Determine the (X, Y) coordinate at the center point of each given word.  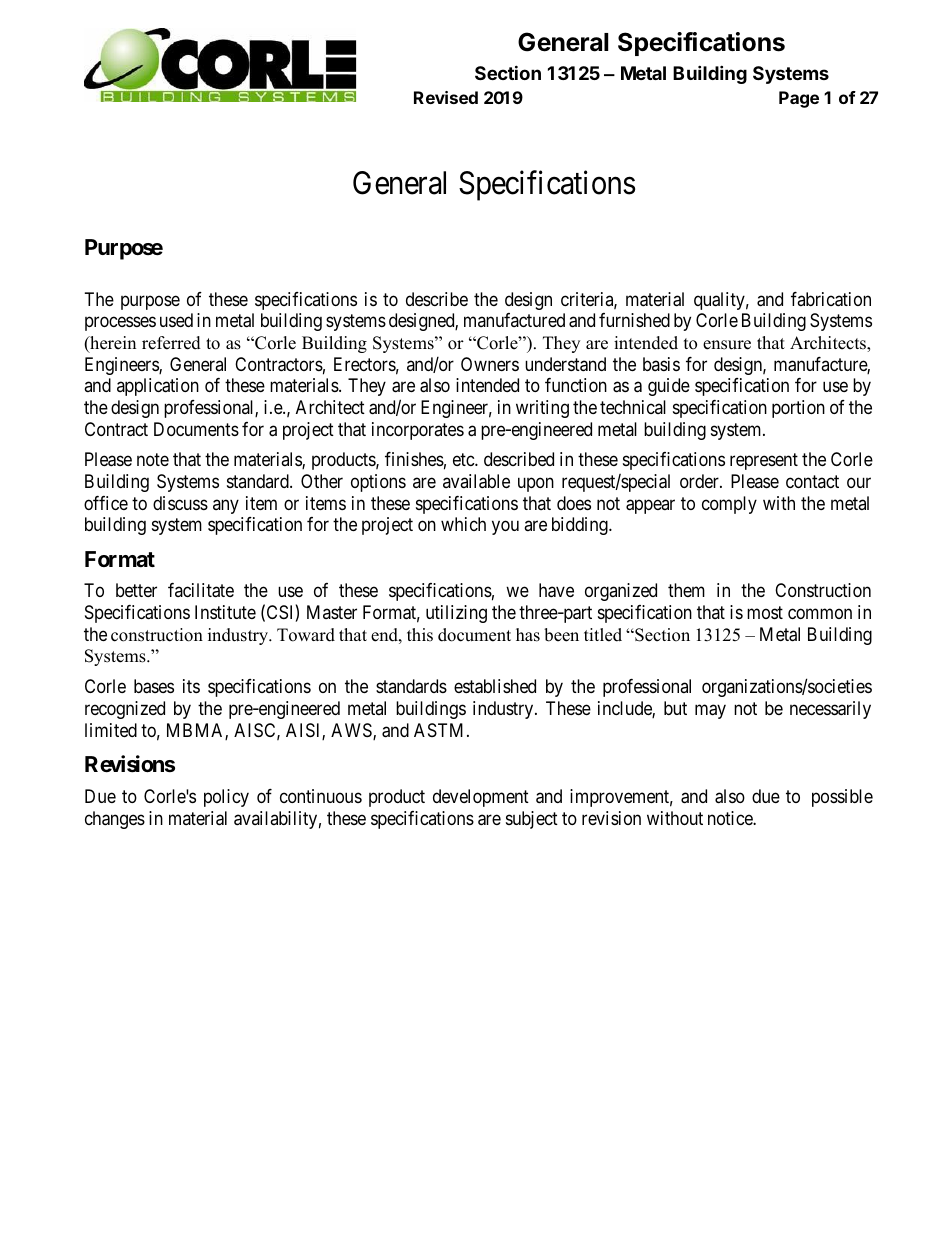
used (176, 320)
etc (464, 460)
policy (226, 798)
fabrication (831, 299)
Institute (225, 612)
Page (799, 99)
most (765, 612)
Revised (446, 97)
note (153, 460)
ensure (727, 345)
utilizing (456, 614)
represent (764, 462)
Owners (490, 364)
